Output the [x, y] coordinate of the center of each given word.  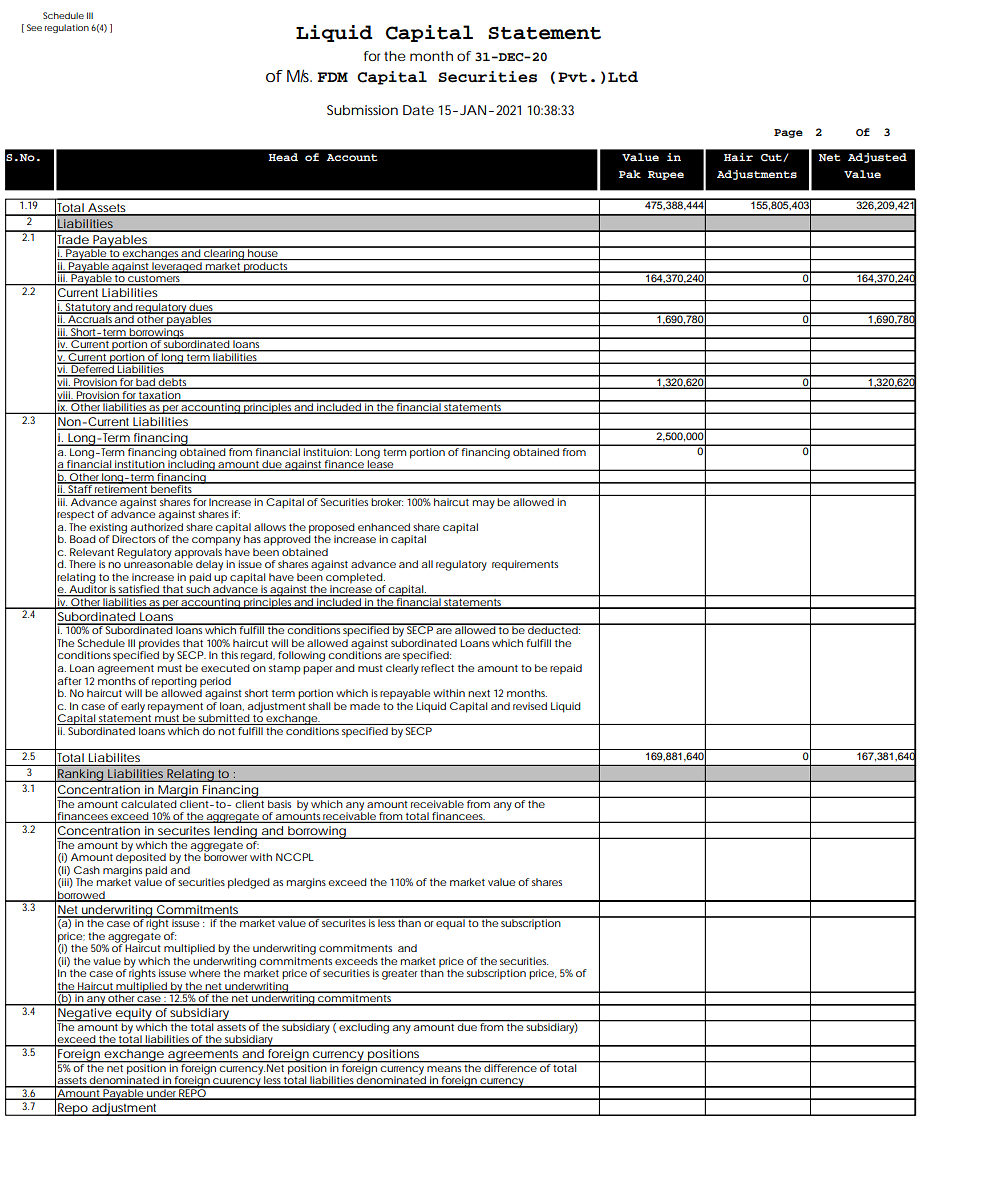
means [444, 1069]
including [191, 464]
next [479, 693]
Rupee [666, 175]
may [484, 504]
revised [530, 706]
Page [788, 133]
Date [418, 110]
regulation [67, 28]
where [204, 973]
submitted [223, 719]
